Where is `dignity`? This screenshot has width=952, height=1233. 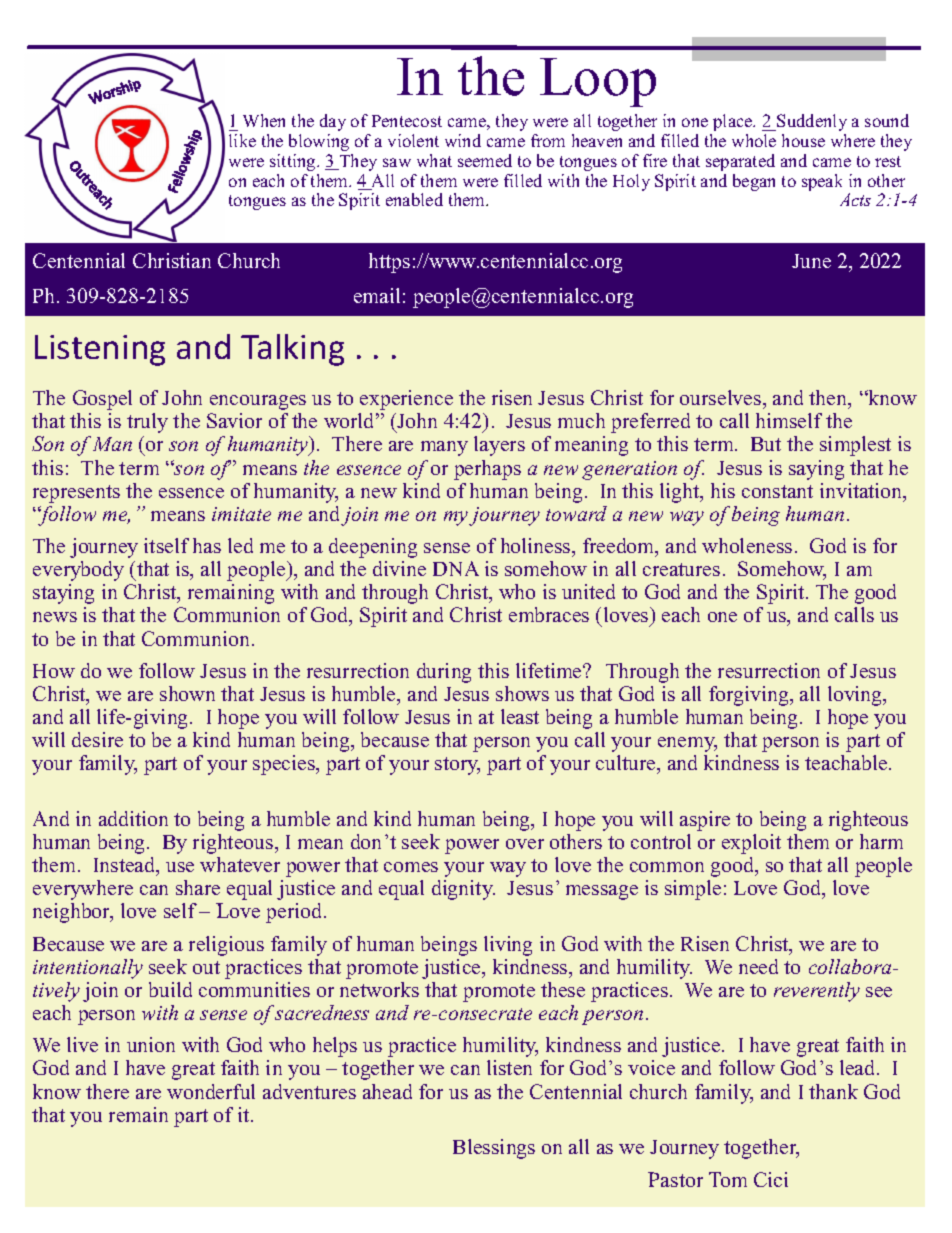 dignity is located at coordinates (463, 890).
